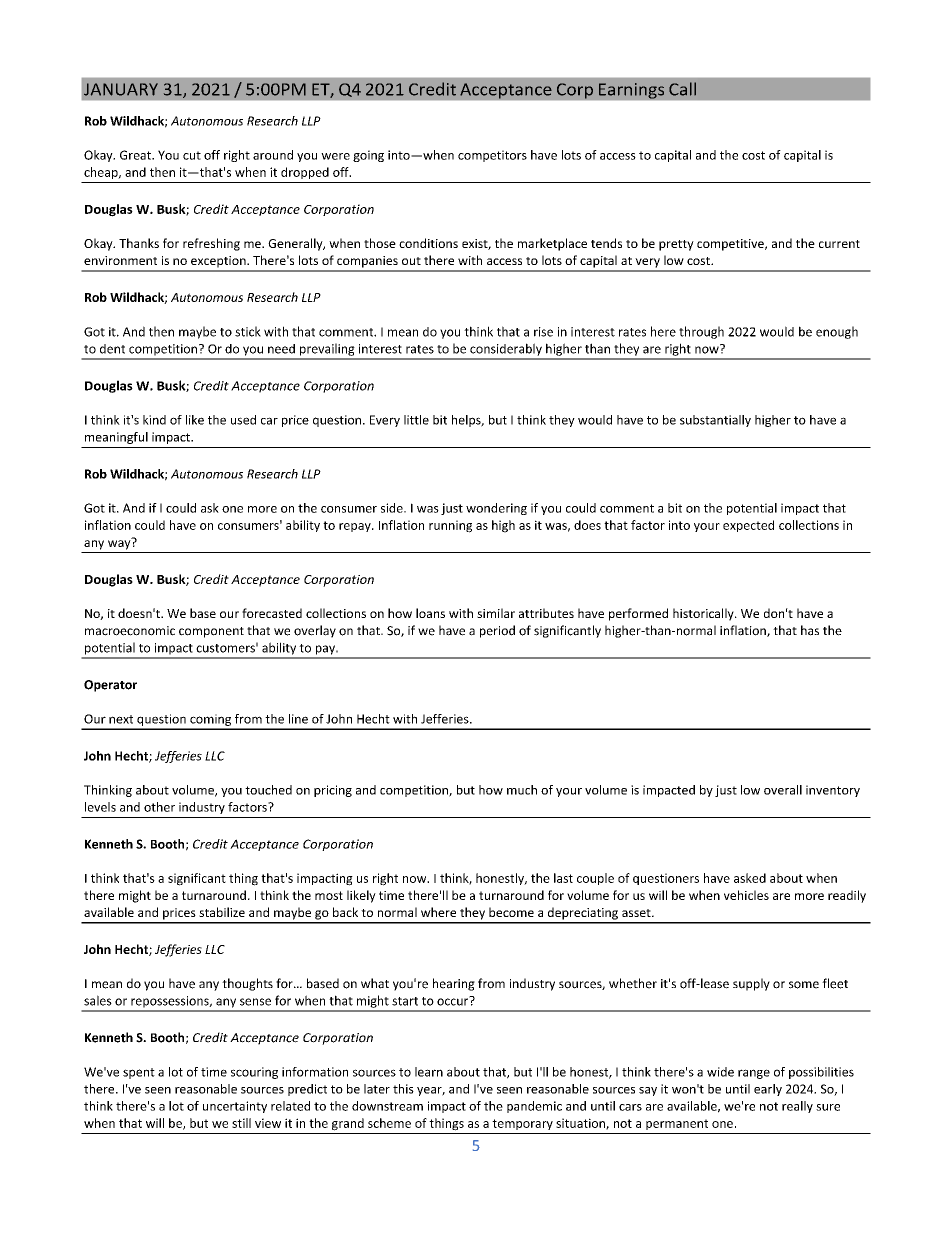 This screenshot has height=1233, width=952. What do you see at coordinates (701, 332) in the screenshot?
I see `through` at bounding box center [701, 332].
